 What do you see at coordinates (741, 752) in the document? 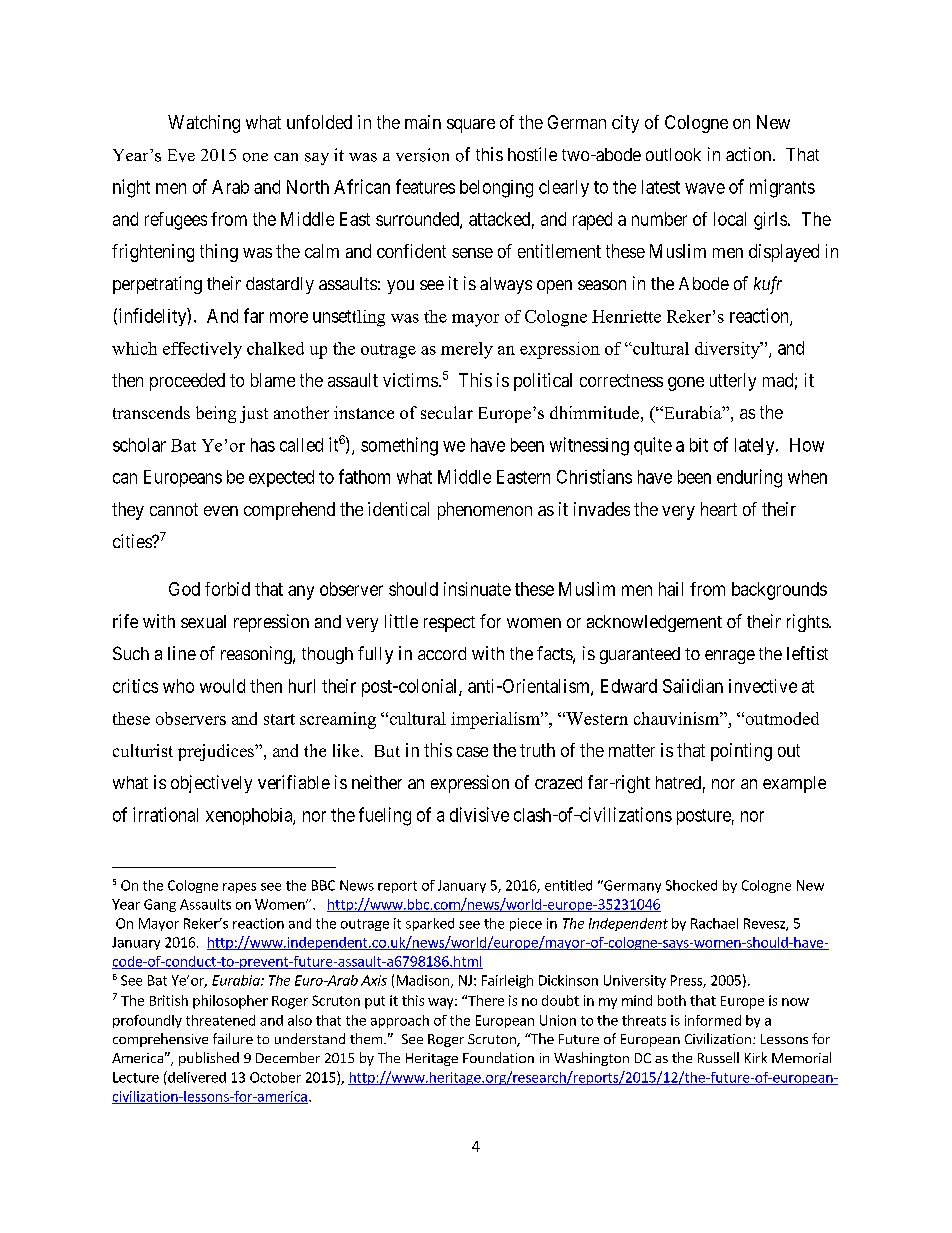
I see `pointing` at bounding box center [741, 752].
